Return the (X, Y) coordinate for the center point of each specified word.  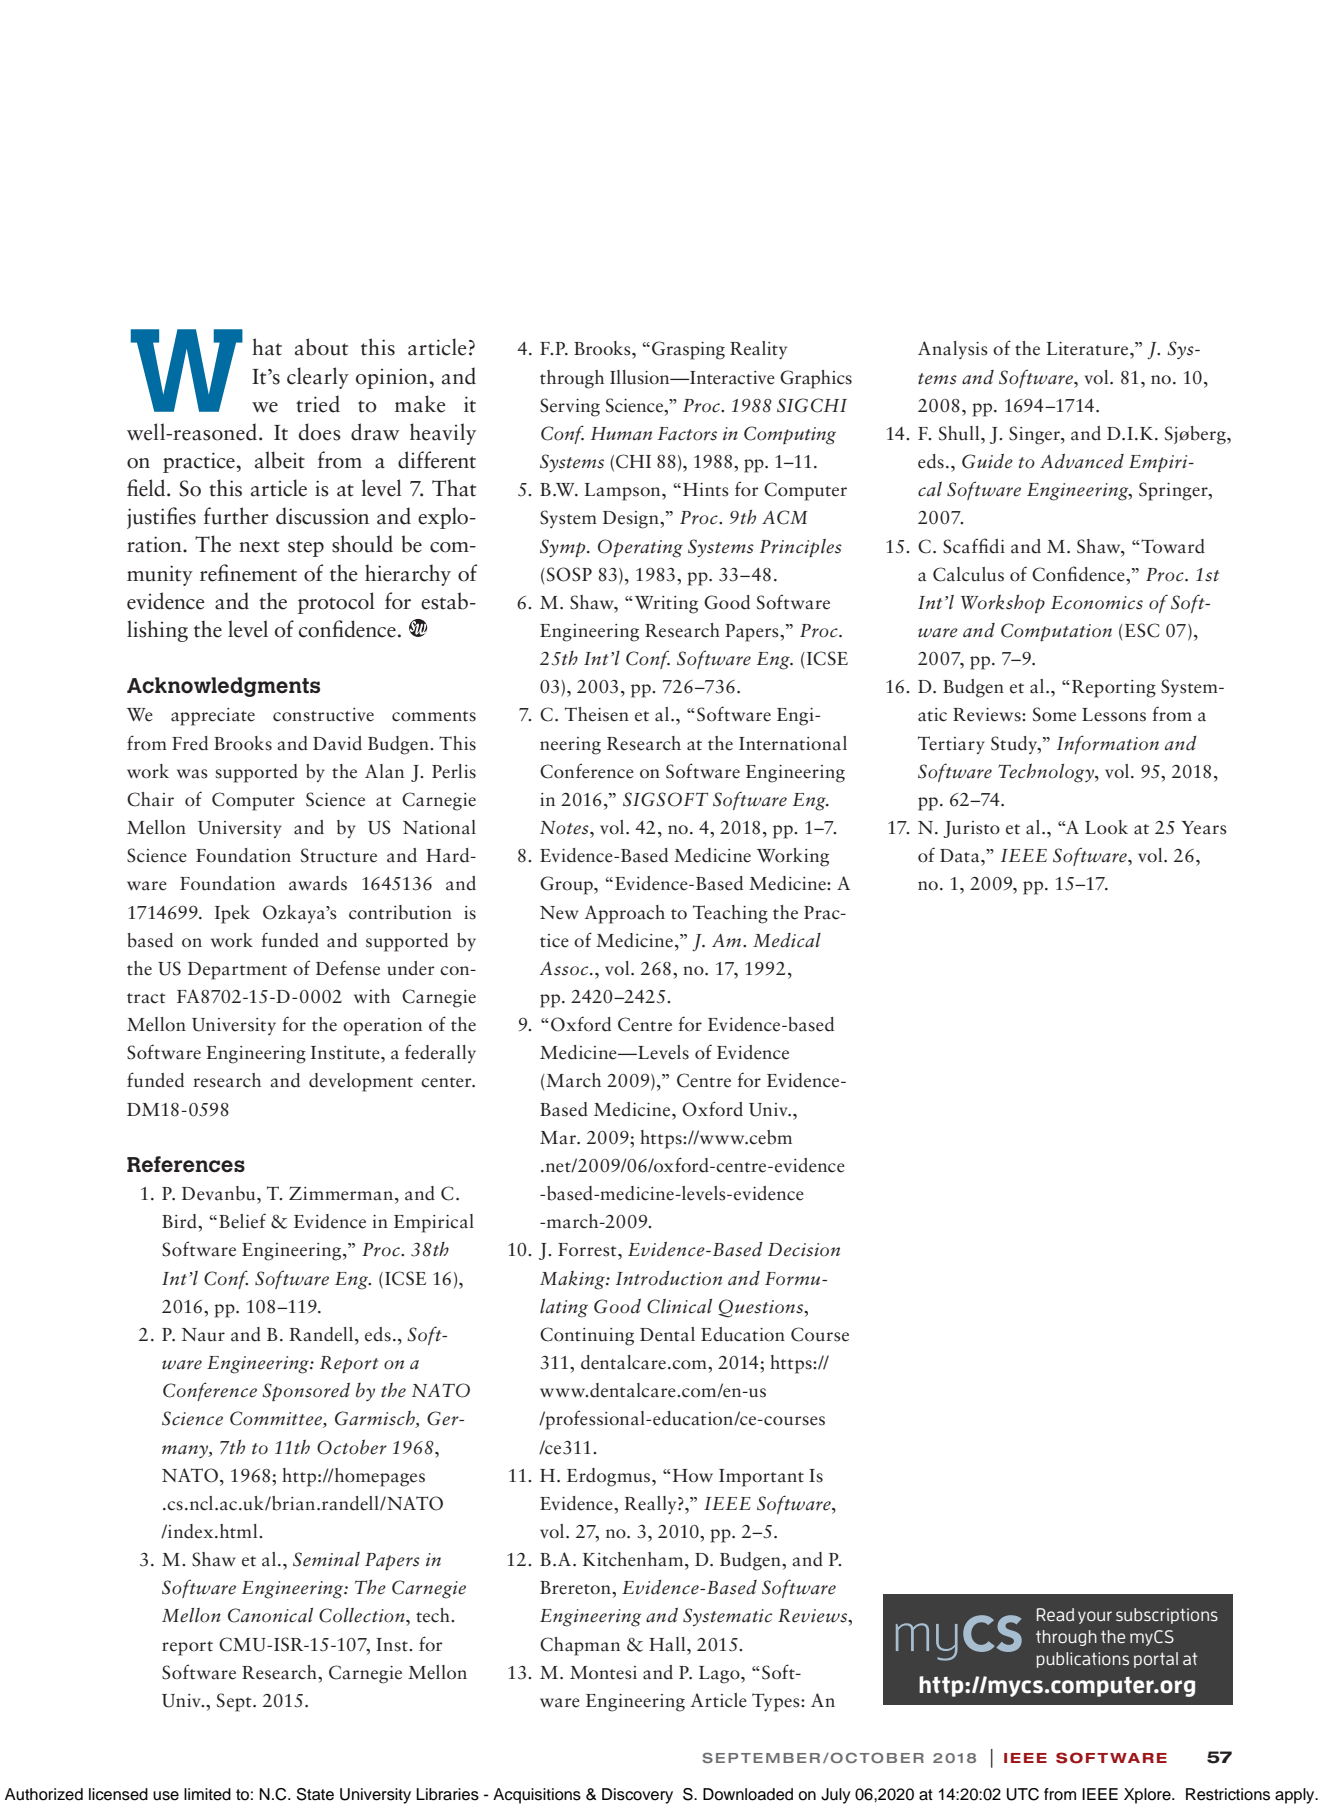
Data (961, 856)
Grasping (688, 350)
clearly (318, 378)
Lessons (1114, 715)
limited (207, 1794)
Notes (565, 828)
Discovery (637, 1796)
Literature (1089, 349)
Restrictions (1228, 1794)
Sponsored (306, 1392)
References (186, 1164)
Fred (190, 743)
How (693, 1476)
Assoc (565, 969)
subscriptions (1167, 1616)
